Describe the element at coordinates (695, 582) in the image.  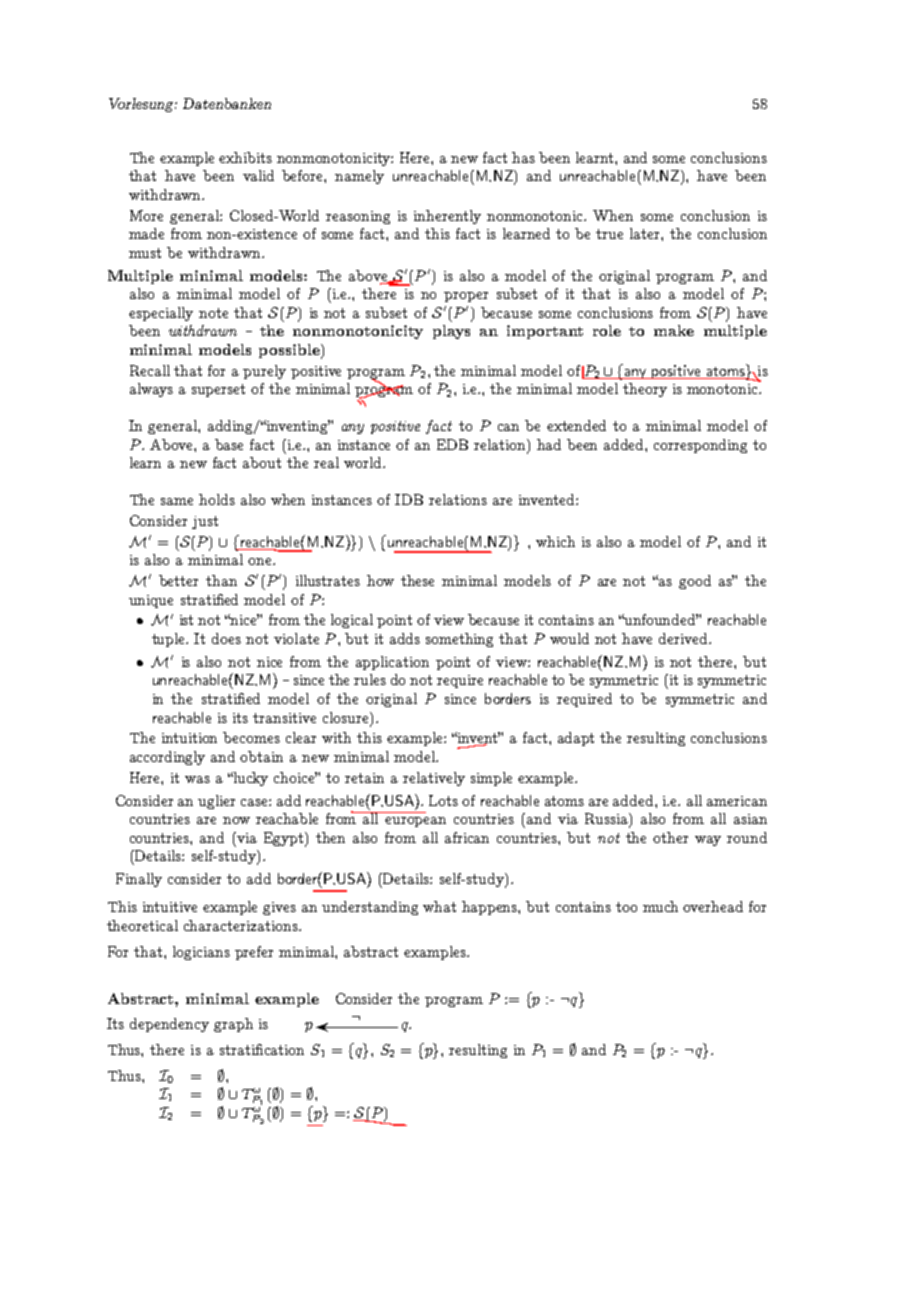
I see `good` at that location.
